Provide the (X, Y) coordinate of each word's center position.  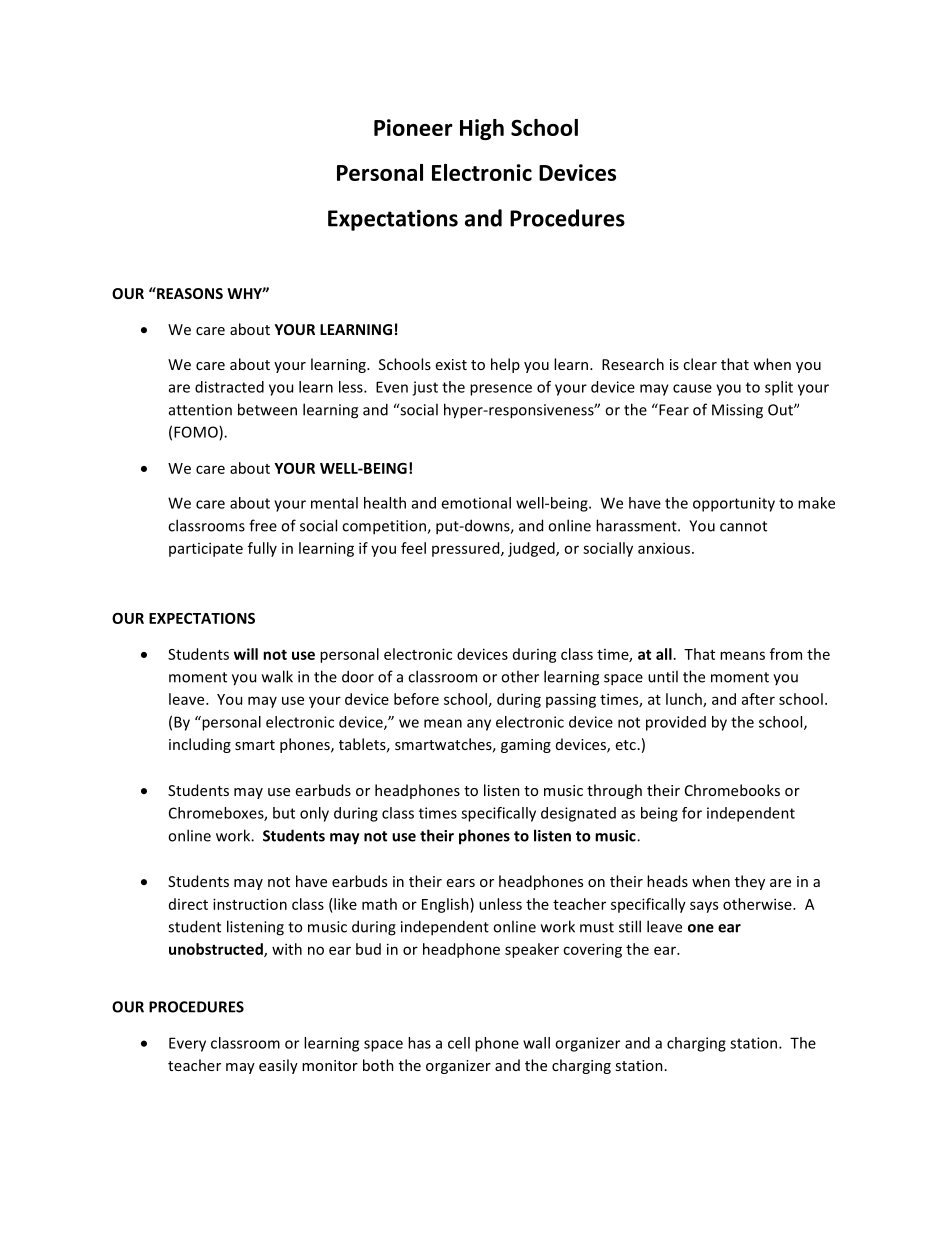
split (779, 388)
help (505, 365)
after (758, 699)
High (482, 129)
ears (461, 883)
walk (277, 676)
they (750, 882)
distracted (229, 387)
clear (700, 364)
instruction (250, 904)
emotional (476, 503)
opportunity (734, 504)
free (263, 525)
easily (278, 1066)
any (479, 725)
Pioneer (413, 127)
